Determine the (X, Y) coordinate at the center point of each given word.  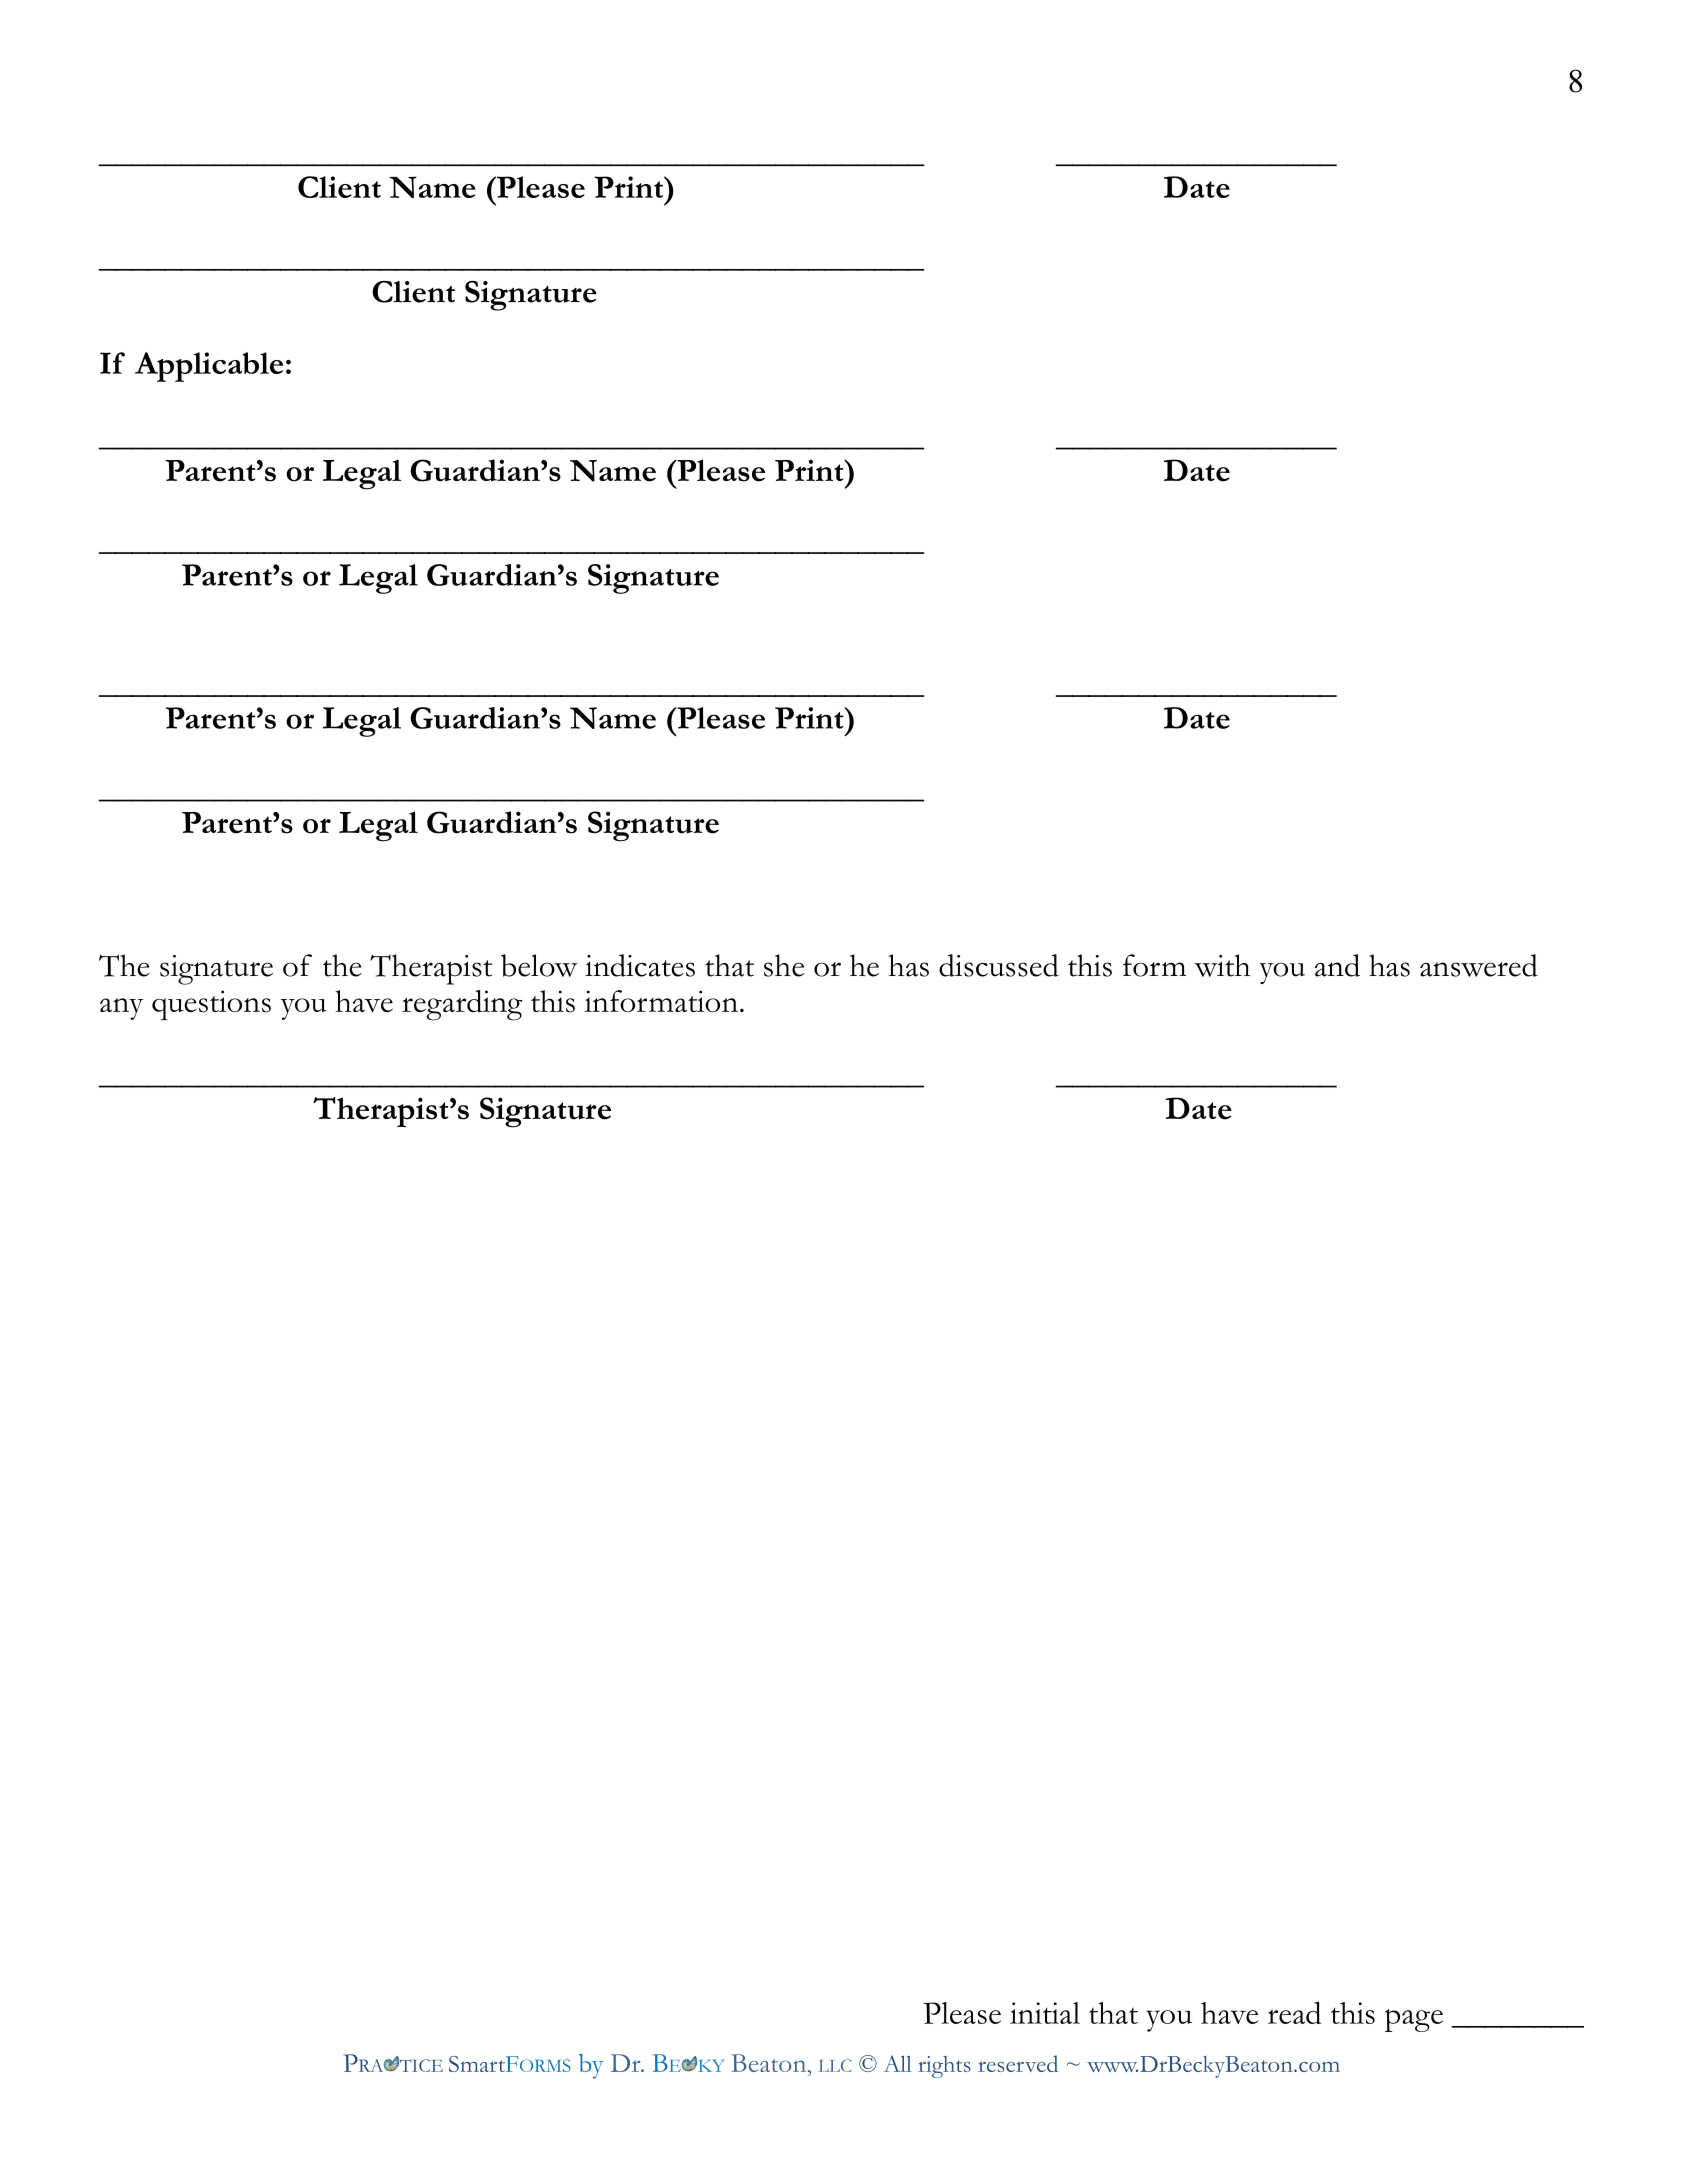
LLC (835, 2065)
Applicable (209, 367)
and (1337, 965)
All (898, 2063)
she (784, 965)
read (1294, 2012)
